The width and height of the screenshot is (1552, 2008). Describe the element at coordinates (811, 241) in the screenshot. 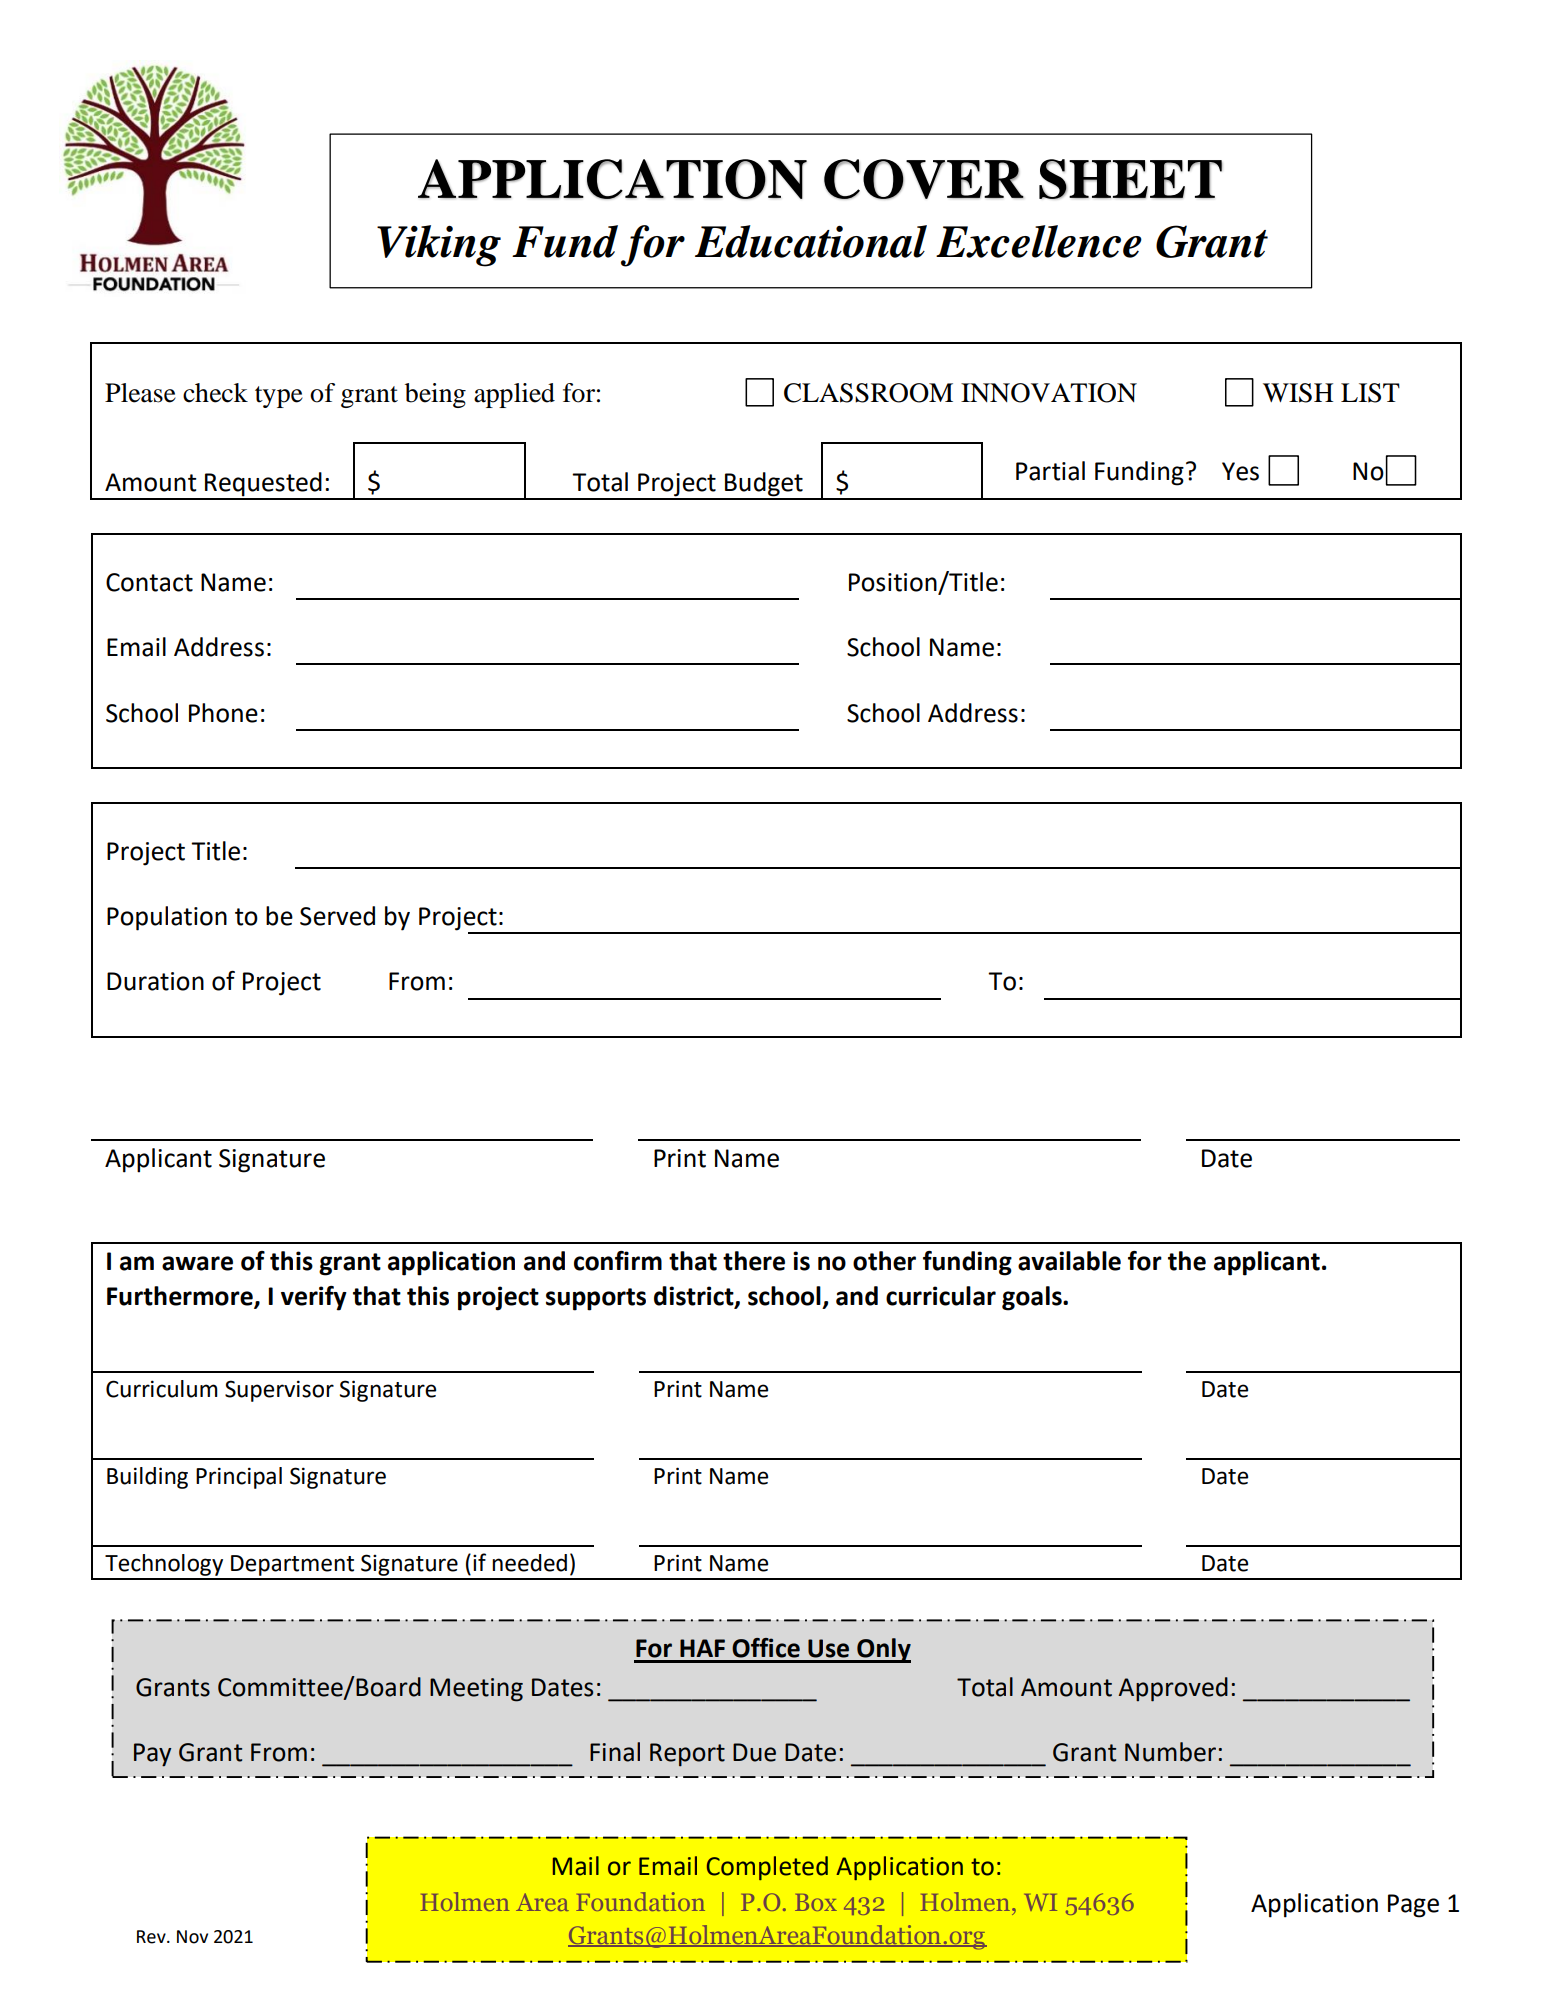

I see `Educational` at that location.
